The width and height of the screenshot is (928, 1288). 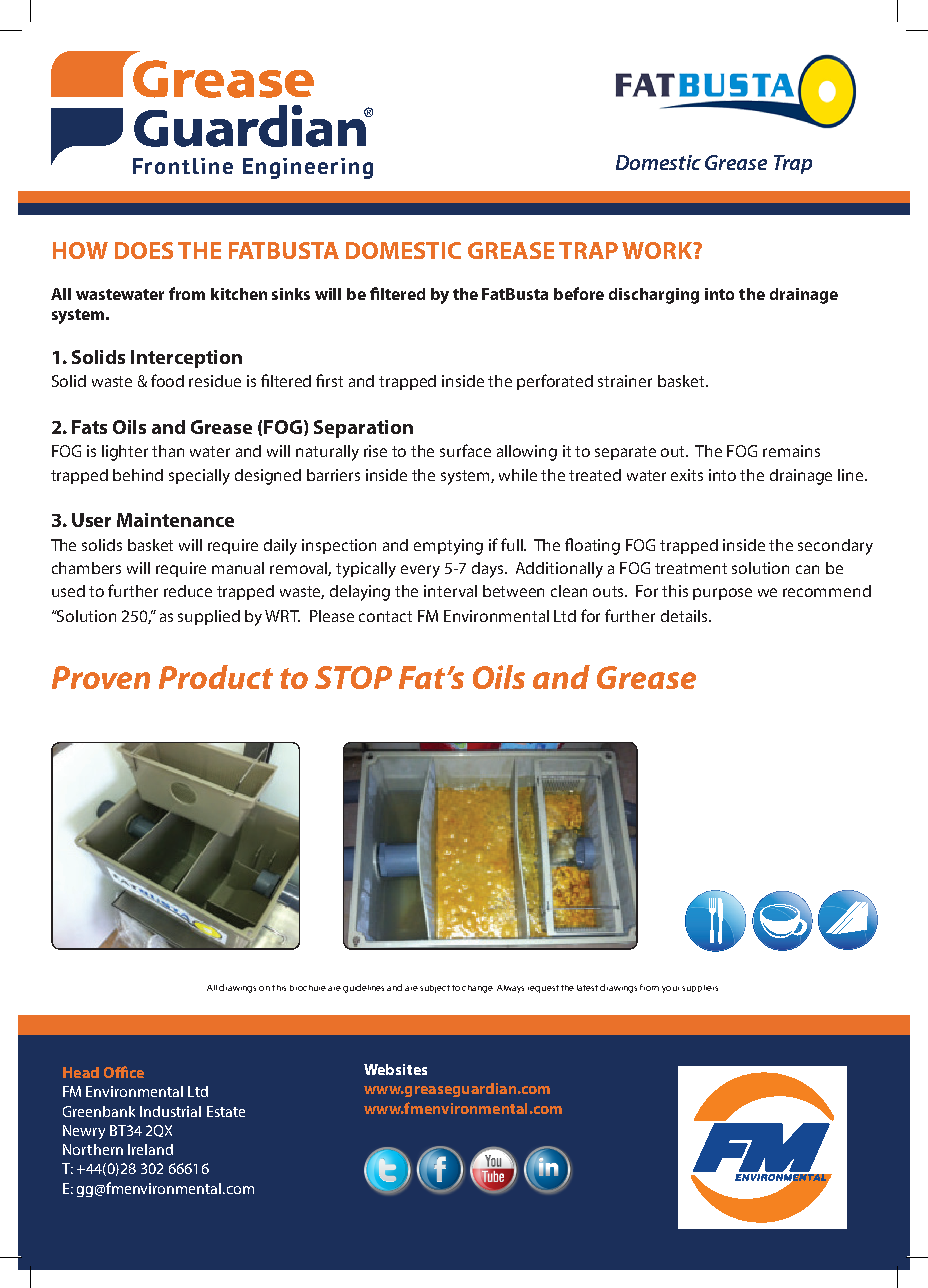 I want to click on surface, so click(x=465, y=450).
